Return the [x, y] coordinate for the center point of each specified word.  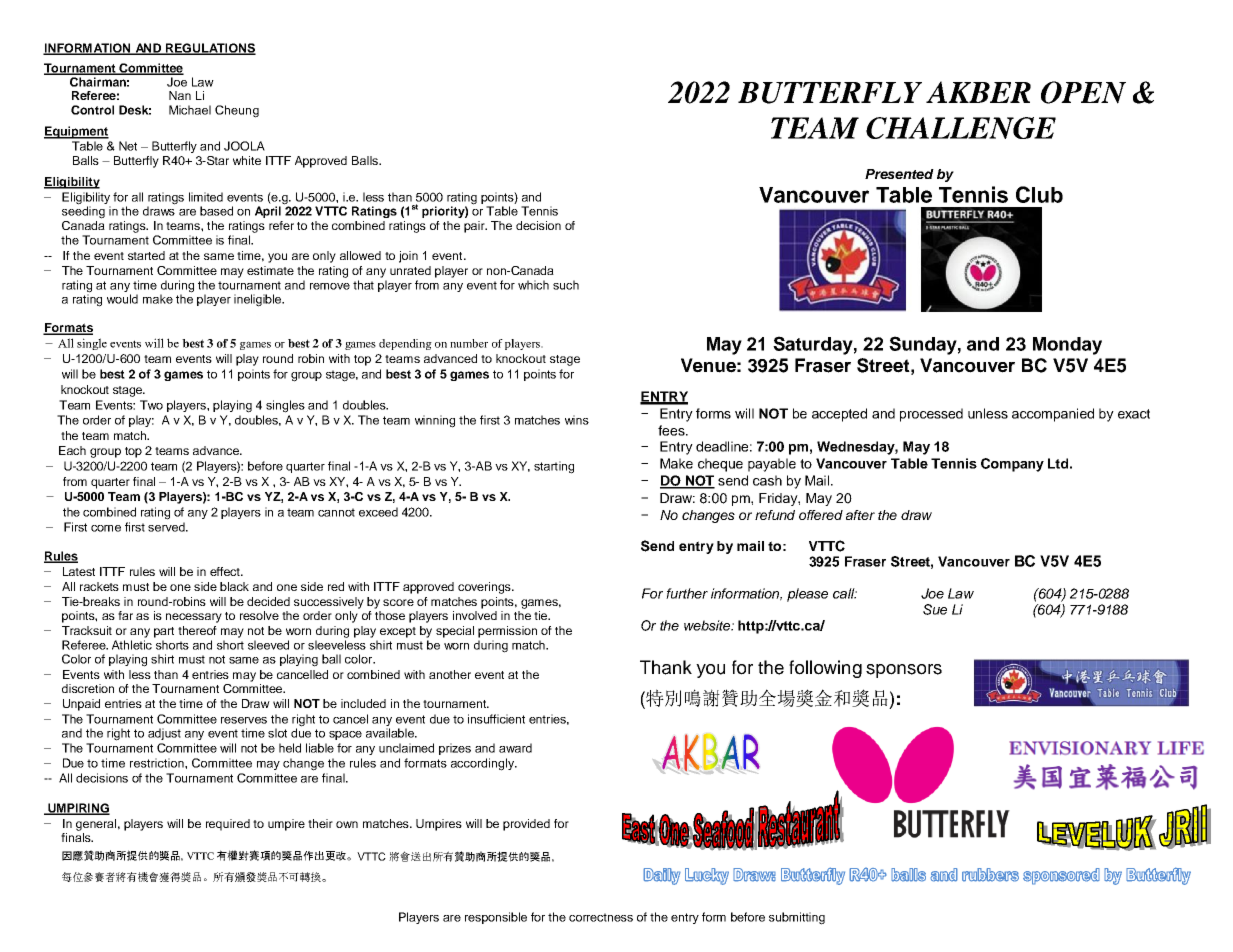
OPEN [1083, 92]
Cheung [237, 111]
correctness [601, 917]
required [228, 825]
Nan [180, 95]
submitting [797, 918]
